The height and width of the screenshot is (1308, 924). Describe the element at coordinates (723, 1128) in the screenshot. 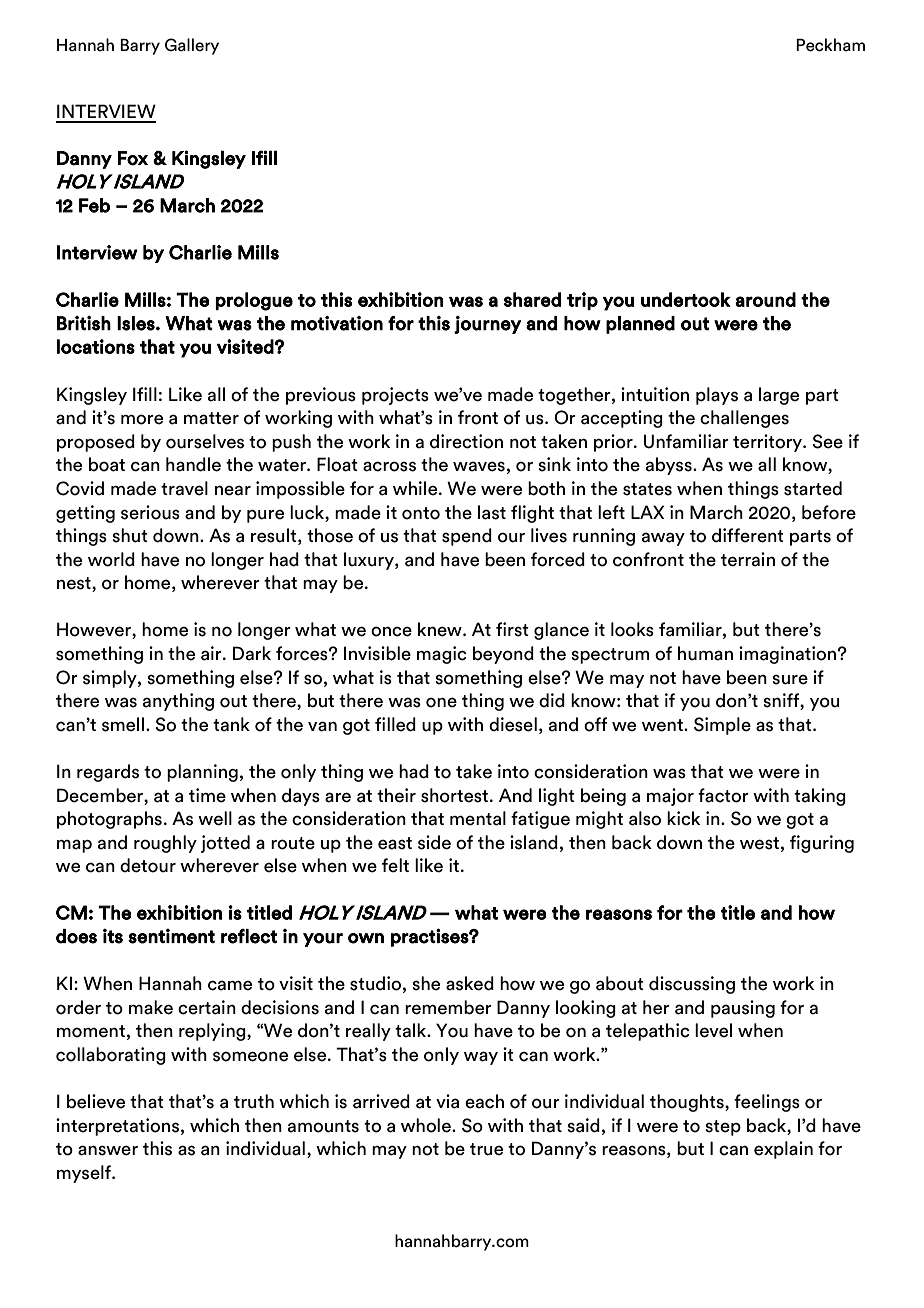

I see `step` at that location.
